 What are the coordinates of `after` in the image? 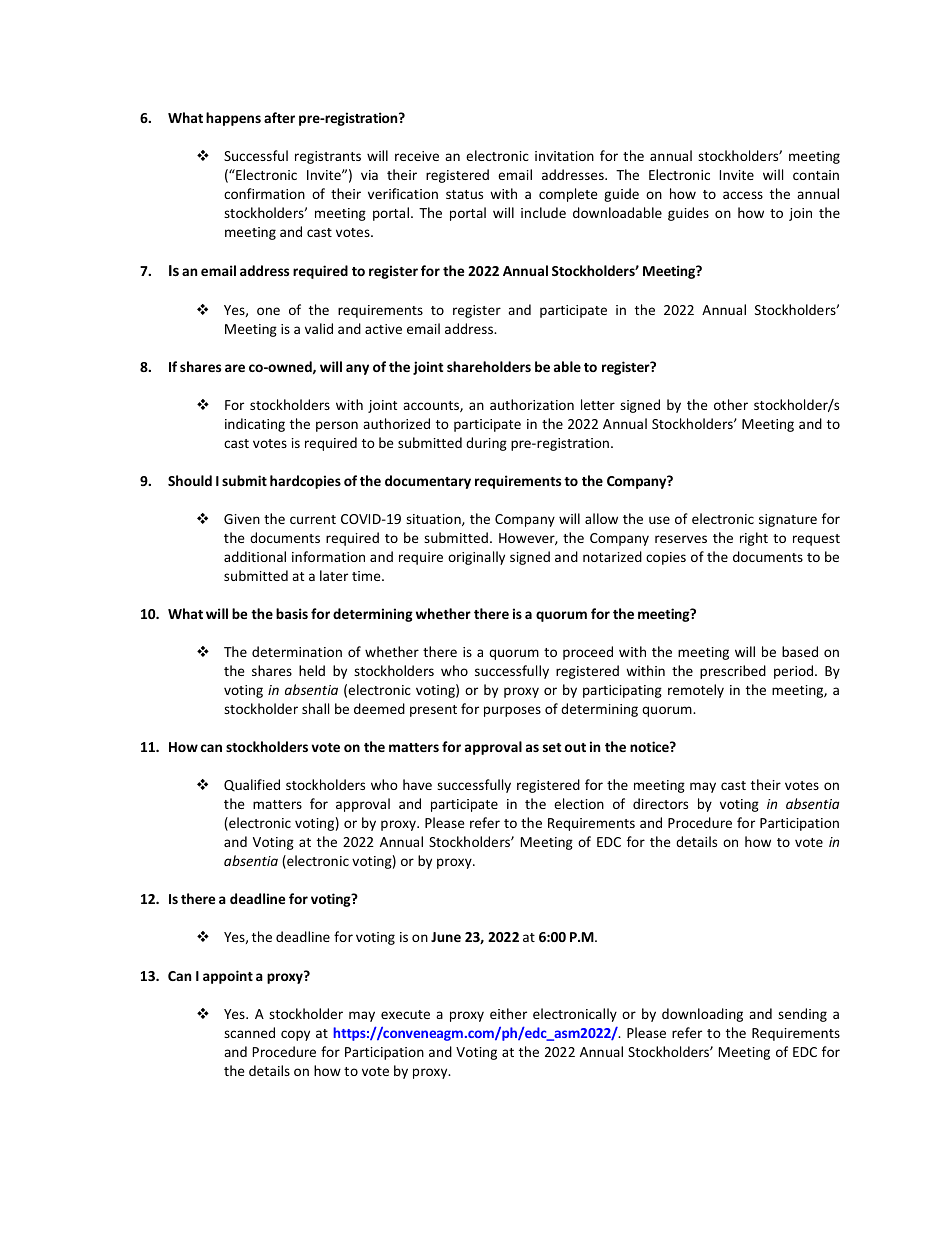 It's located at (279, 117).
